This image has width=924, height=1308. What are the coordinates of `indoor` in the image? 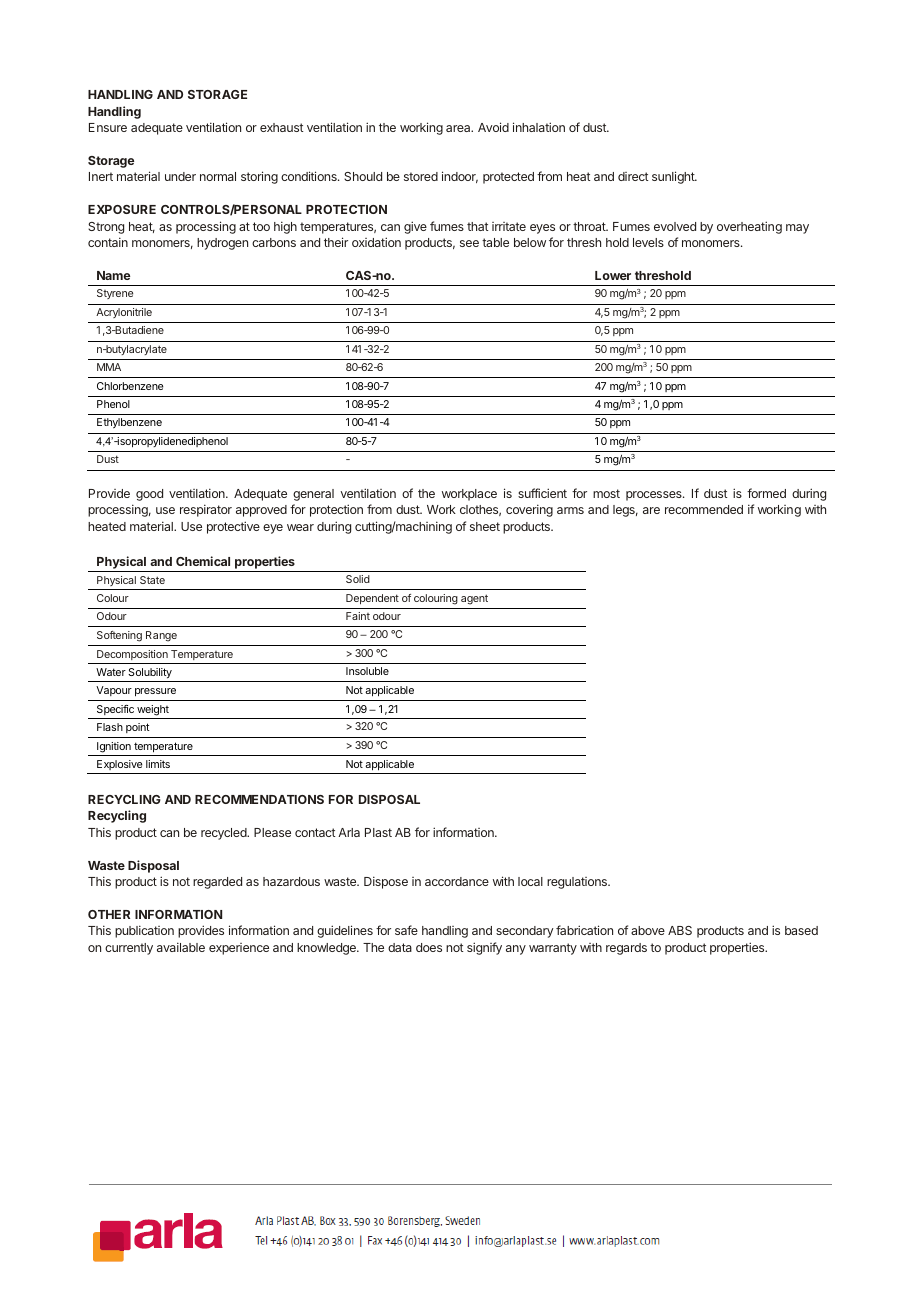 It's located at (460, 177).
